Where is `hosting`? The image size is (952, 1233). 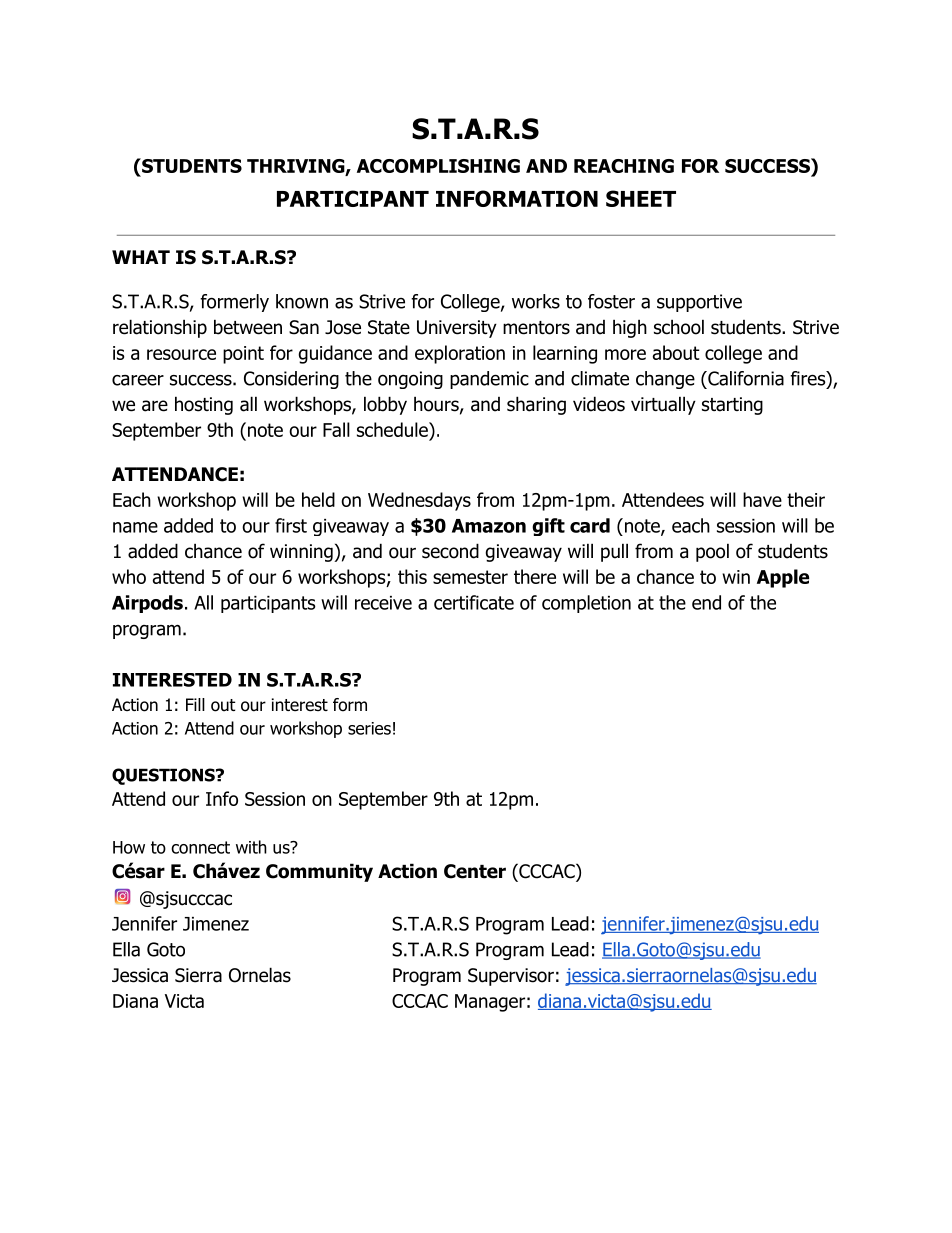
hosting is located at coordinates (204, 405).
